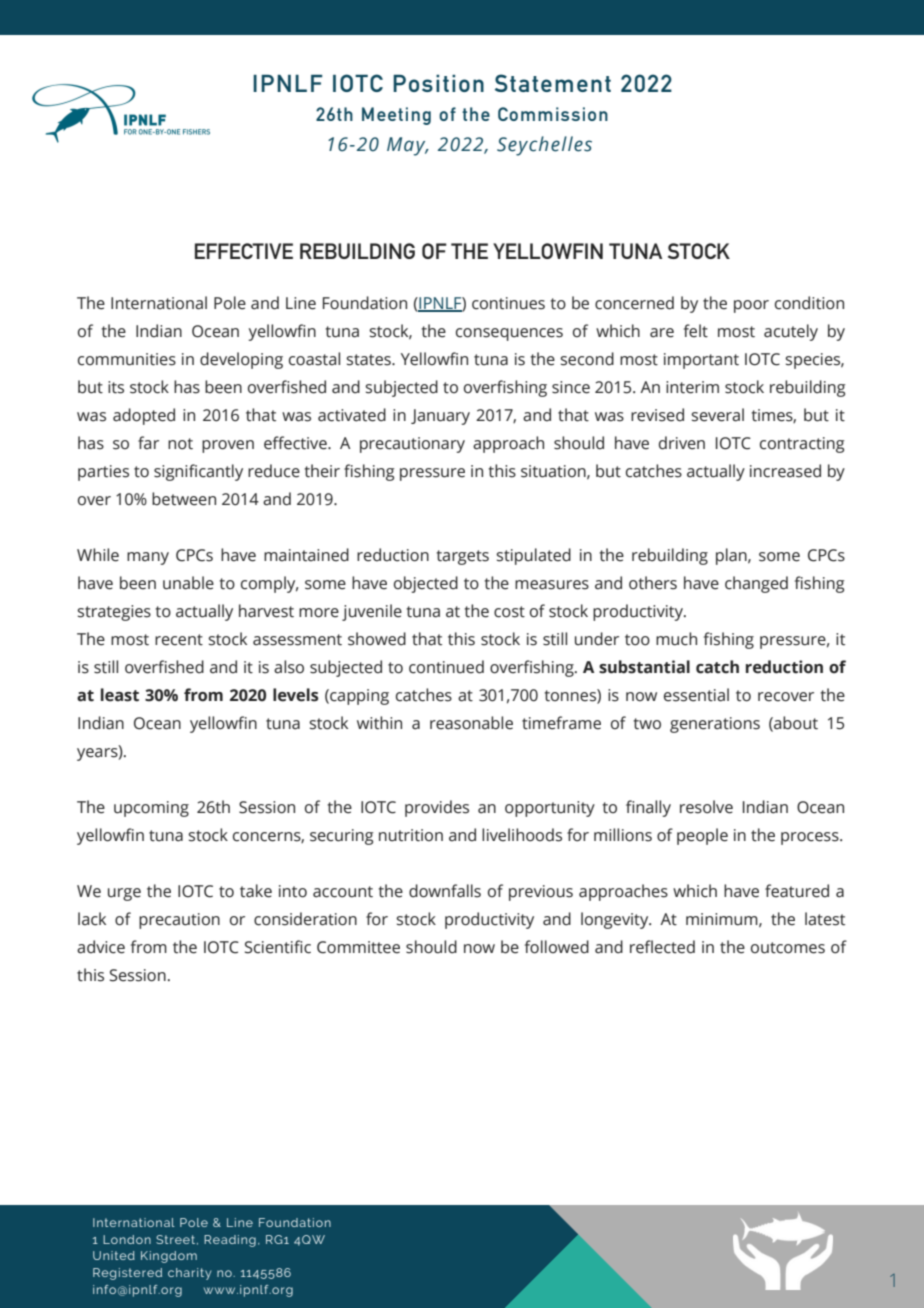 Image resolution: width=924 pixels, height=1308 pixels. Describe the element at coordinates (184, 499) in the screenshot. I see `between` at that location.
